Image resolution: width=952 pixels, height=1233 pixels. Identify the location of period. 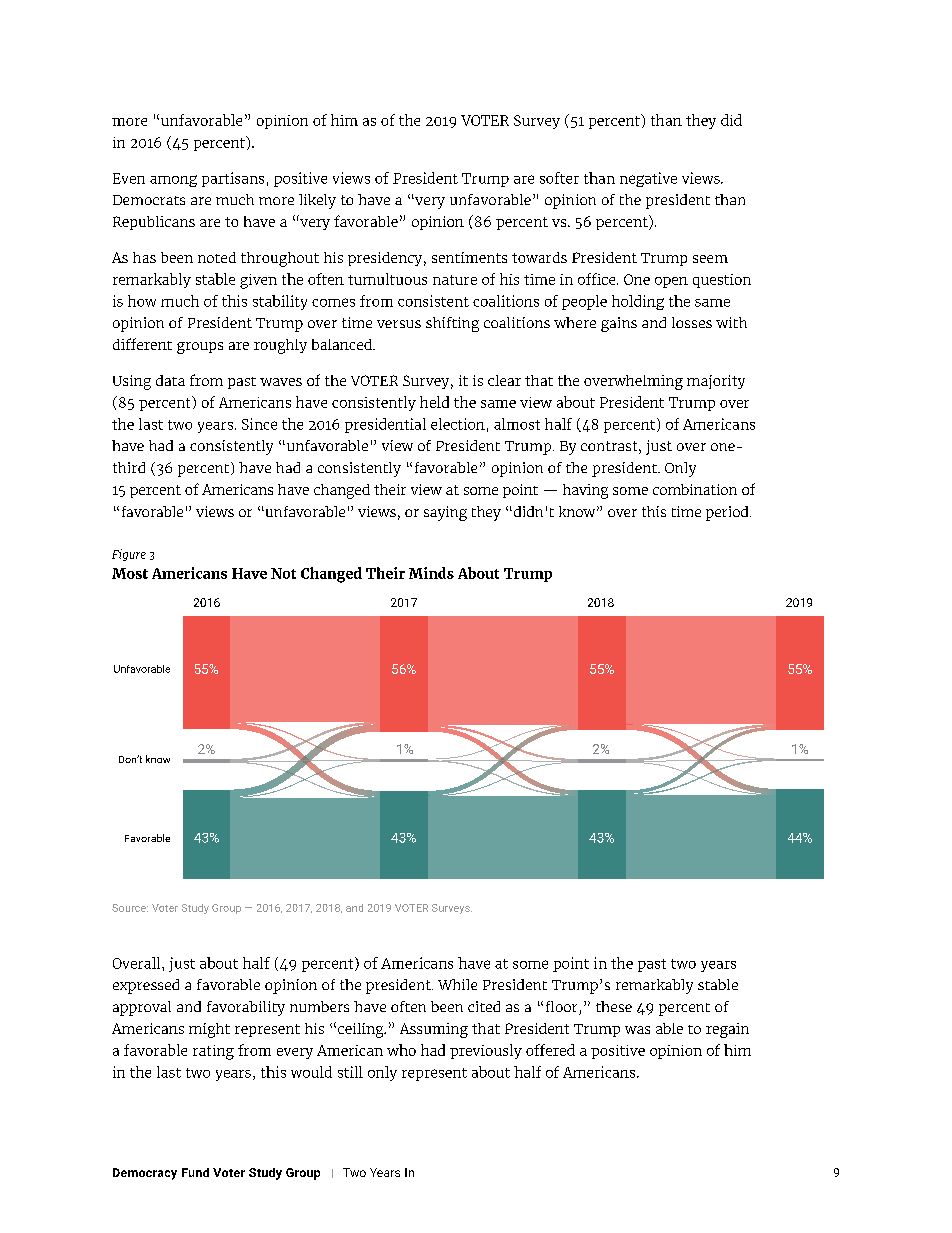
(728, 513).
